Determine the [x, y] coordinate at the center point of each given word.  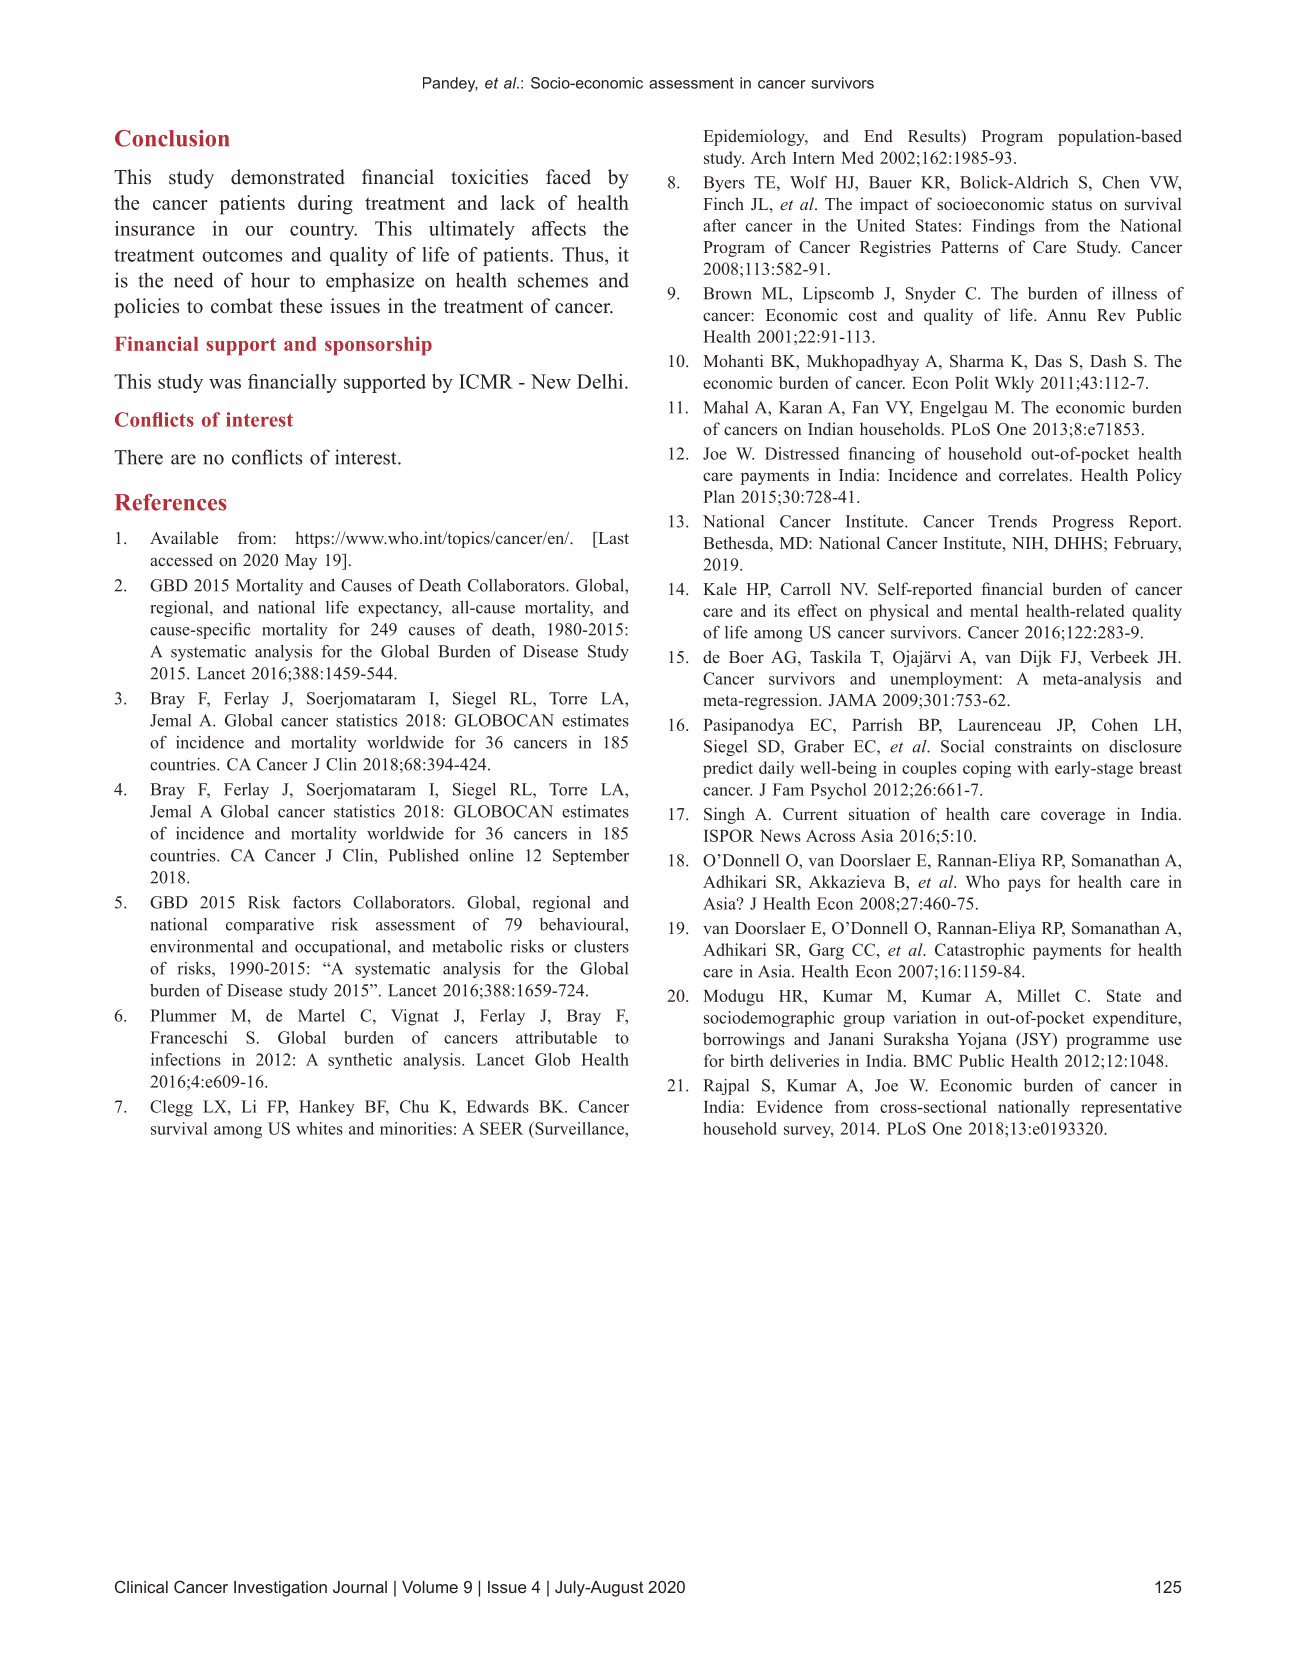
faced [568, 177]
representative [1131, 1108]
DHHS [1078, 543]
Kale [720, 588]
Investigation [280, 1589]
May [301, 562]
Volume [430, 1587]
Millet [1039, 995]
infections [186, 1059]
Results [935, 135]
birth [747, 1060]
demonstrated [288, 177]
